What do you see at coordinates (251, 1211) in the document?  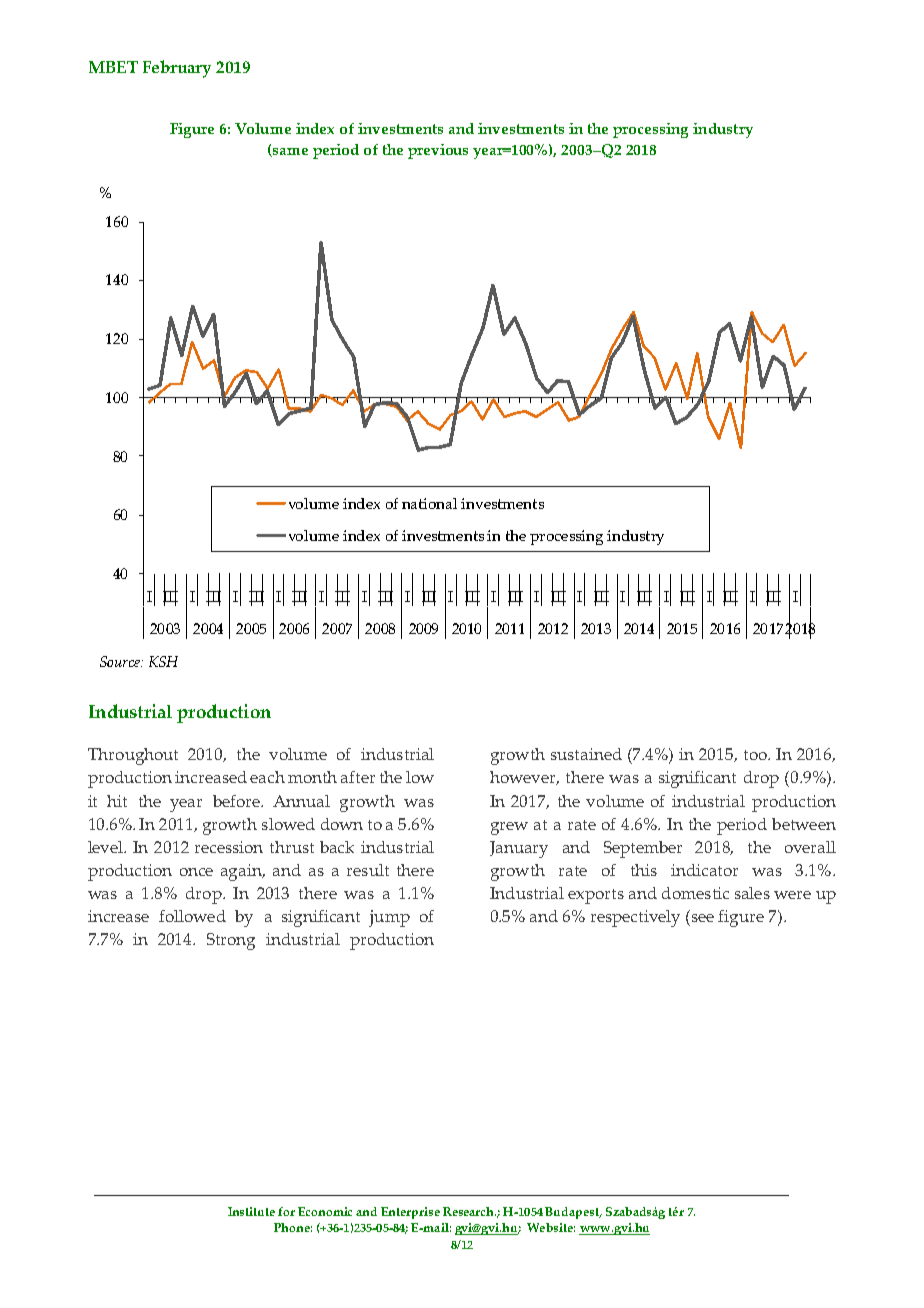 I see `Institute` at bounding box center [251, 1211].
